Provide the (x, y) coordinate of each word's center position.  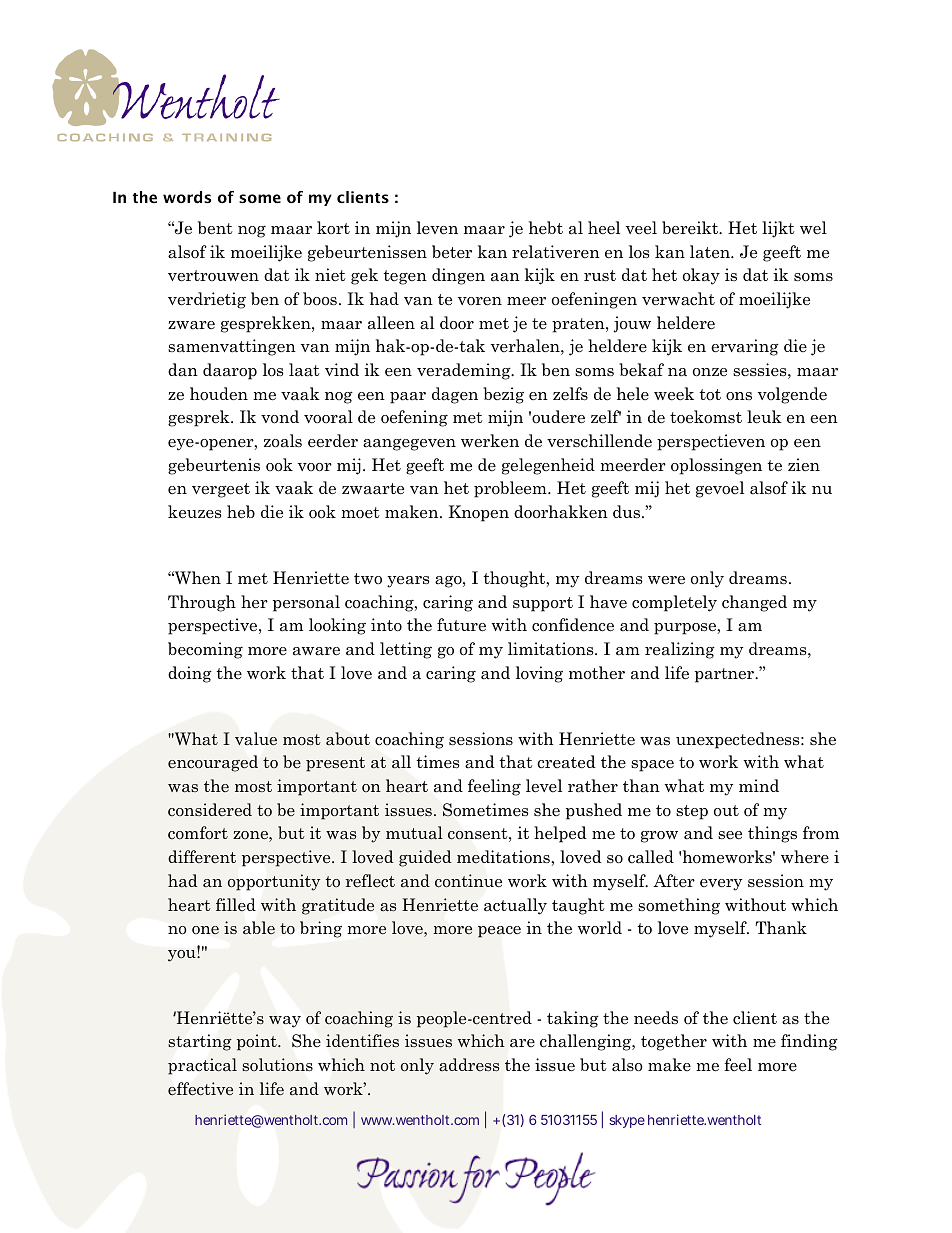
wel (813, 227)
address (469, 1064)
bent (215, 228)
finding (809, 1042)
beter (452, 252)
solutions (277, 1065)
